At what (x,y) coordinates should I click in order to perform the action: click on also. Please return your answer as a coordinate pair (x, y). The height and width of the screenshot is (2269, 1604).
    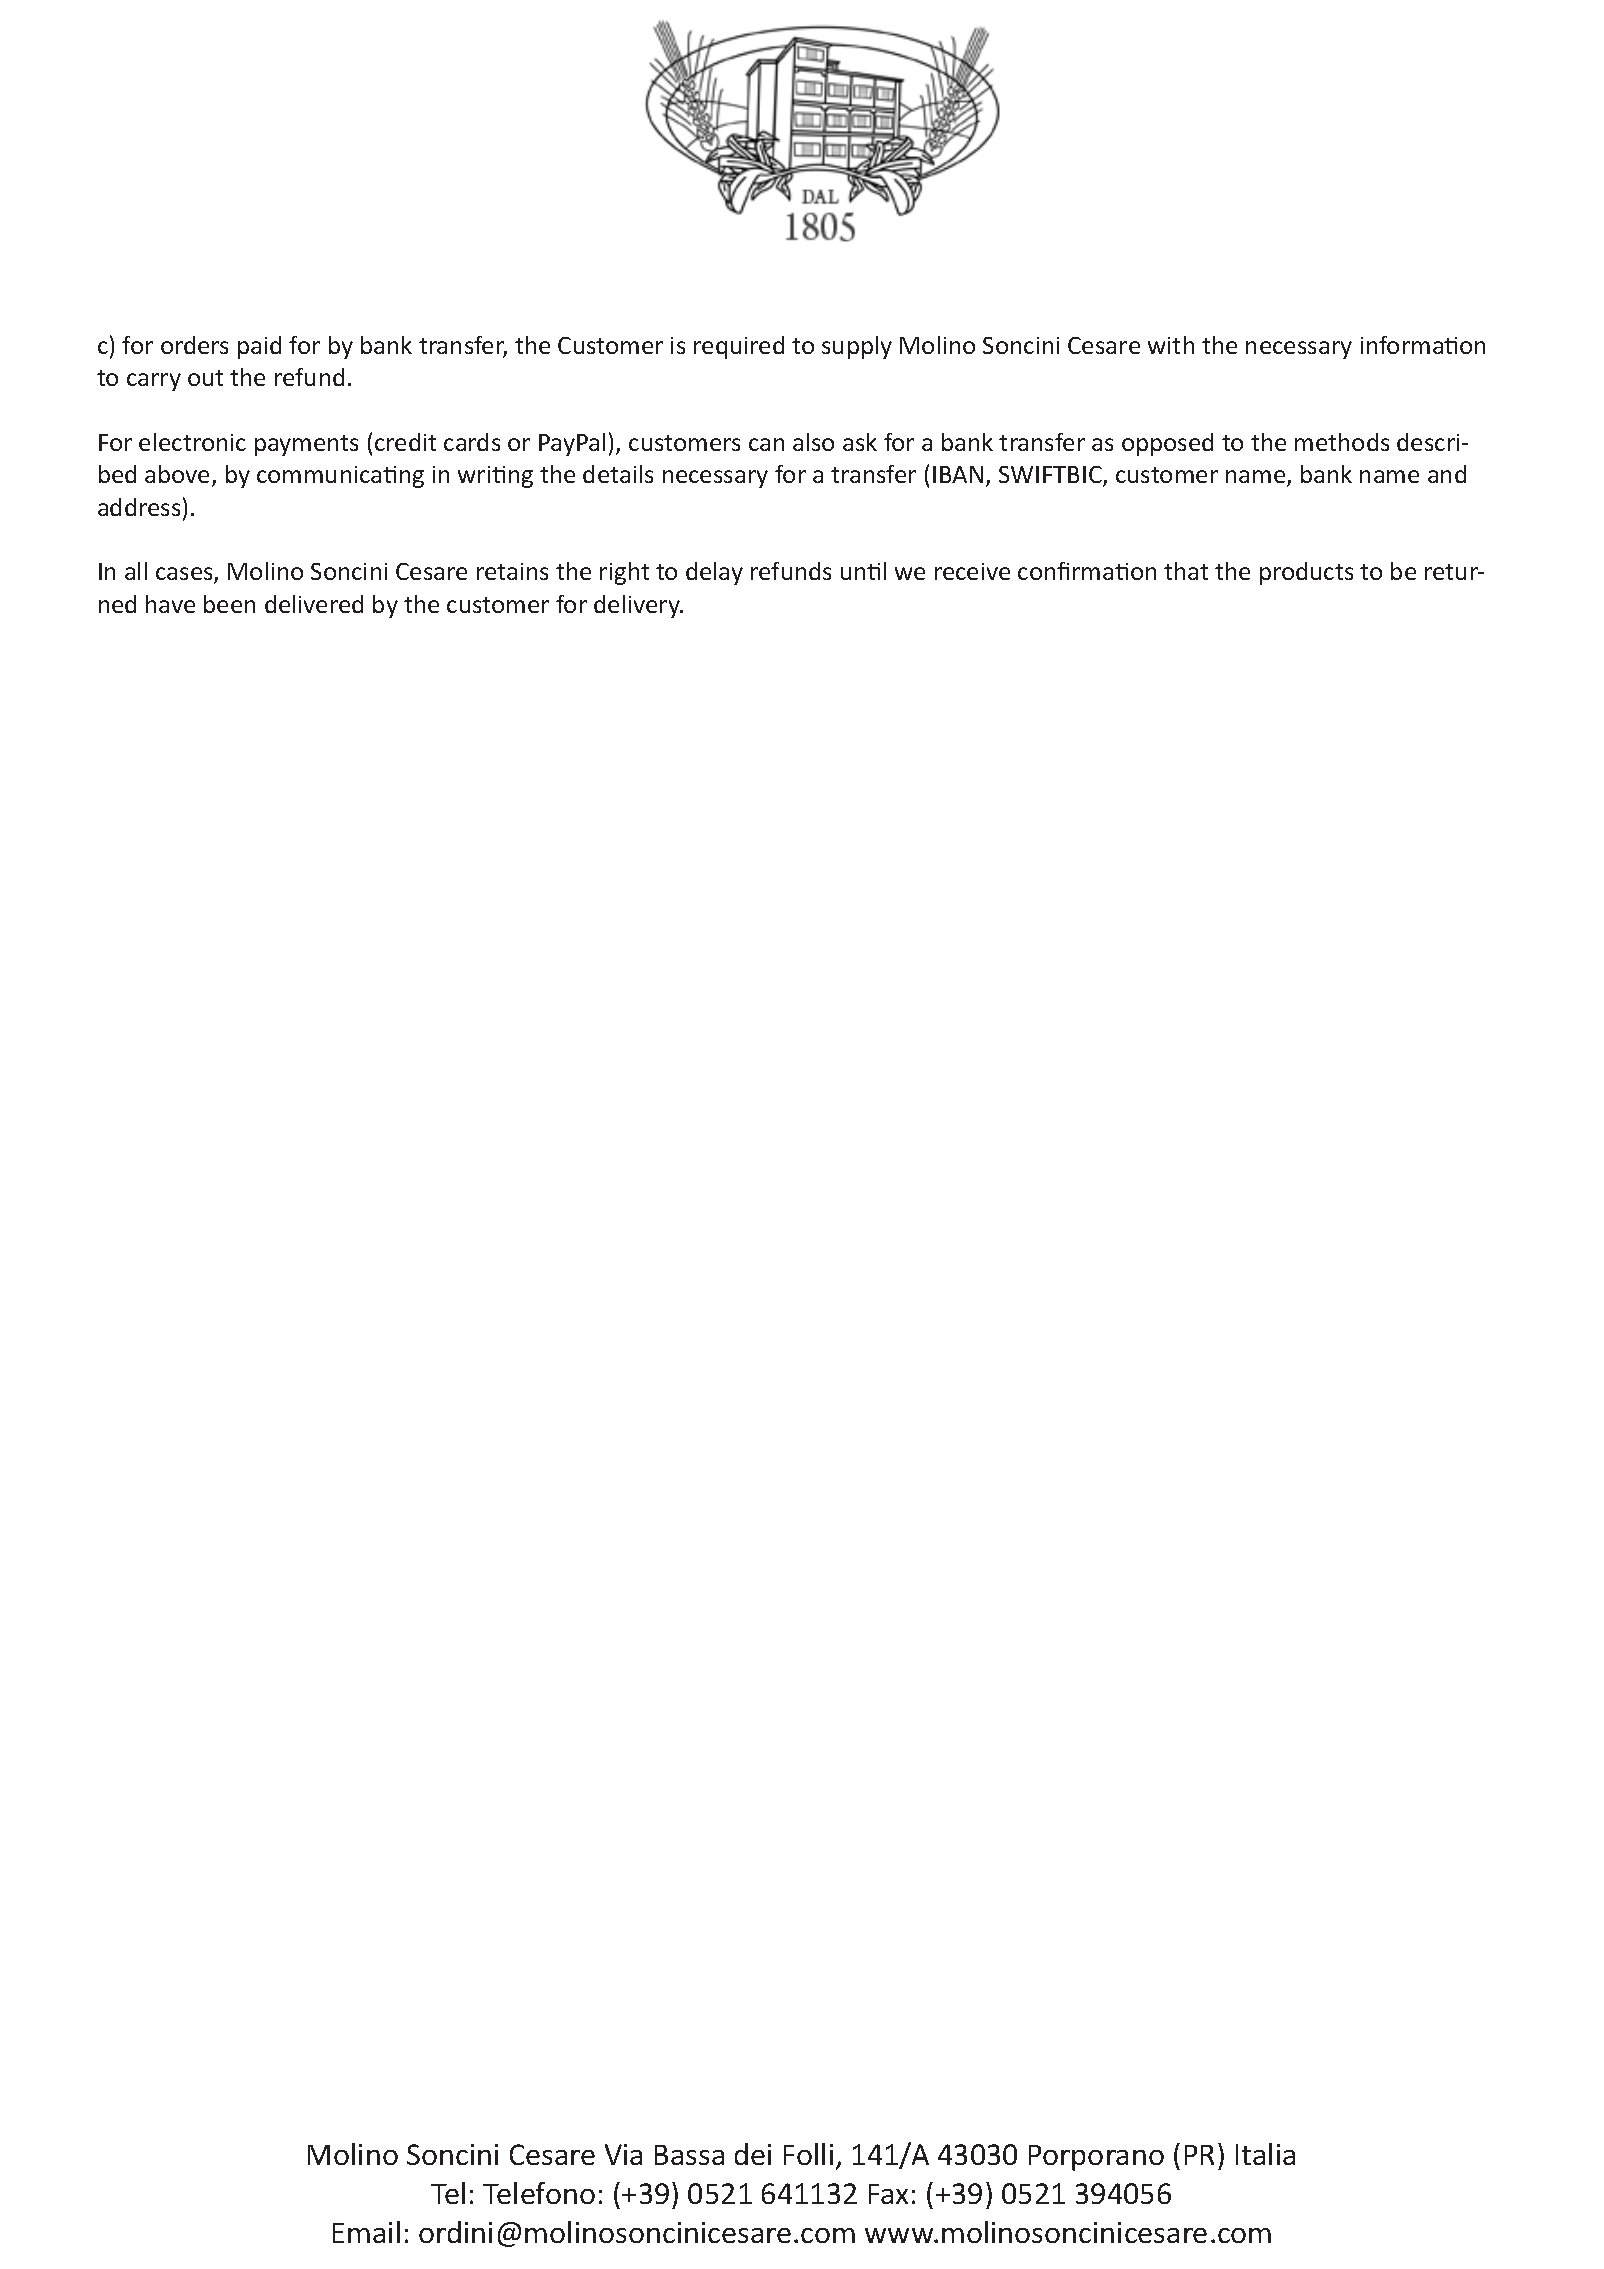
    Looking at the image, I should click on (813, 442).
